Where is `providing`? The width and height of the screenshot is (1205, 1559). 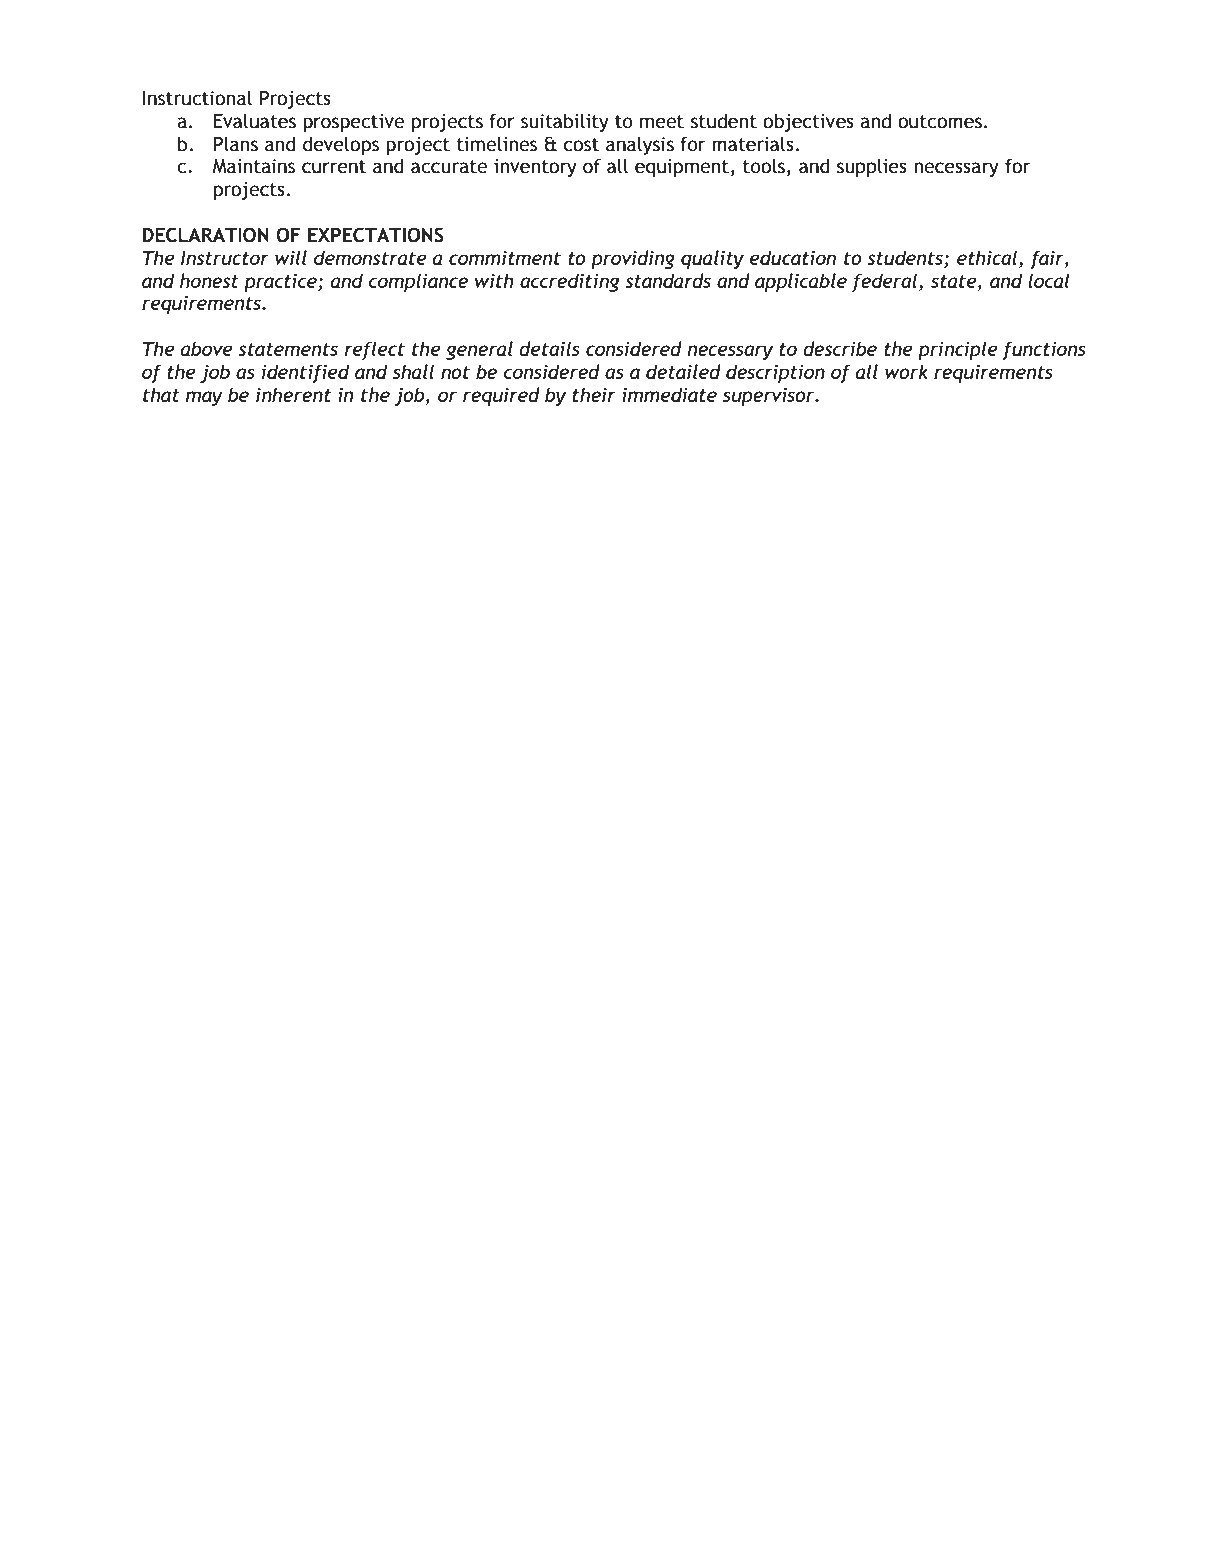
providing is located at coordinates (633, 259).
